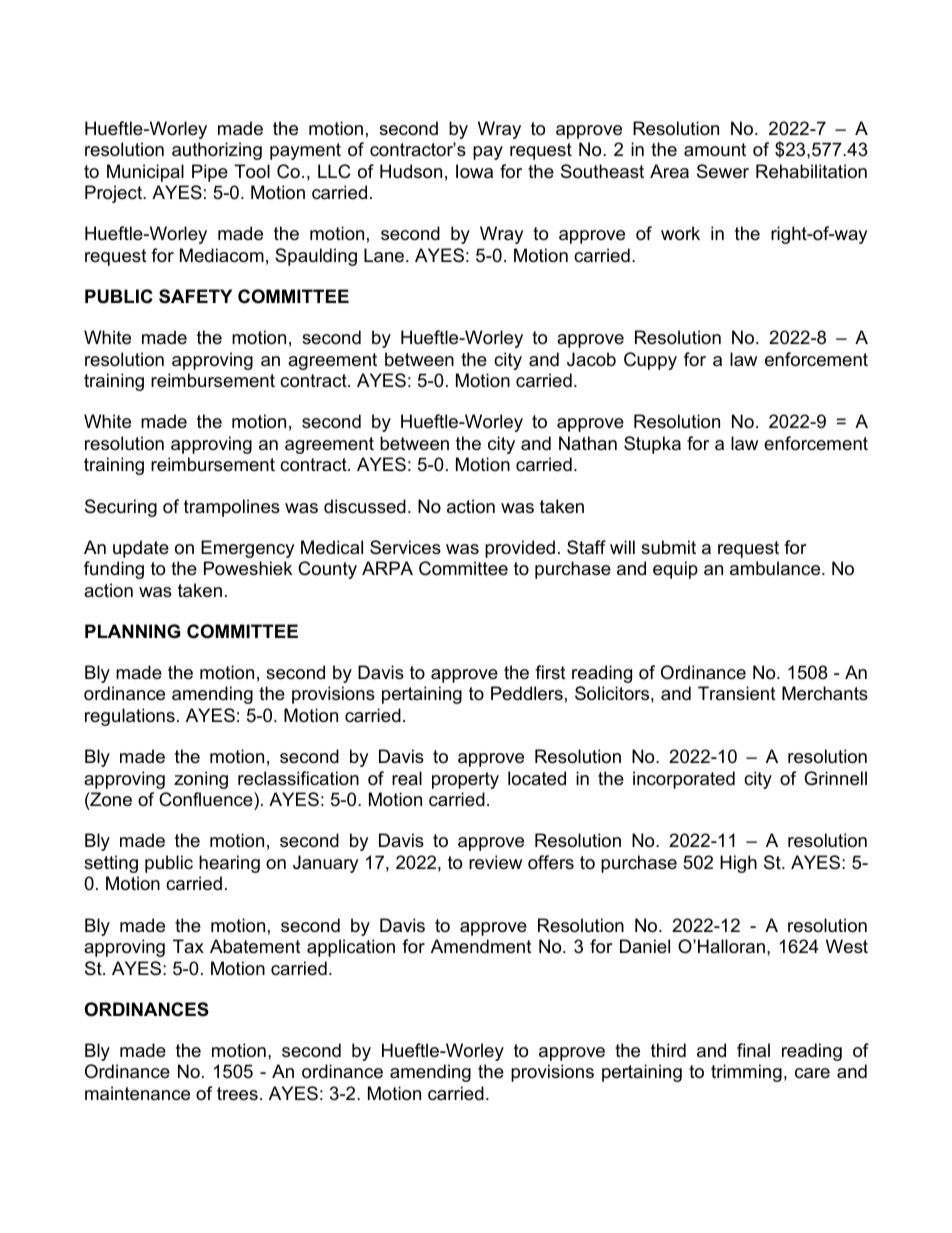 The width and height of the screenshot is (952, 1233). What do you see at coordinates (588, 443) in the screenshot?
I see `Nathan` at bounding box center [588, 443].
